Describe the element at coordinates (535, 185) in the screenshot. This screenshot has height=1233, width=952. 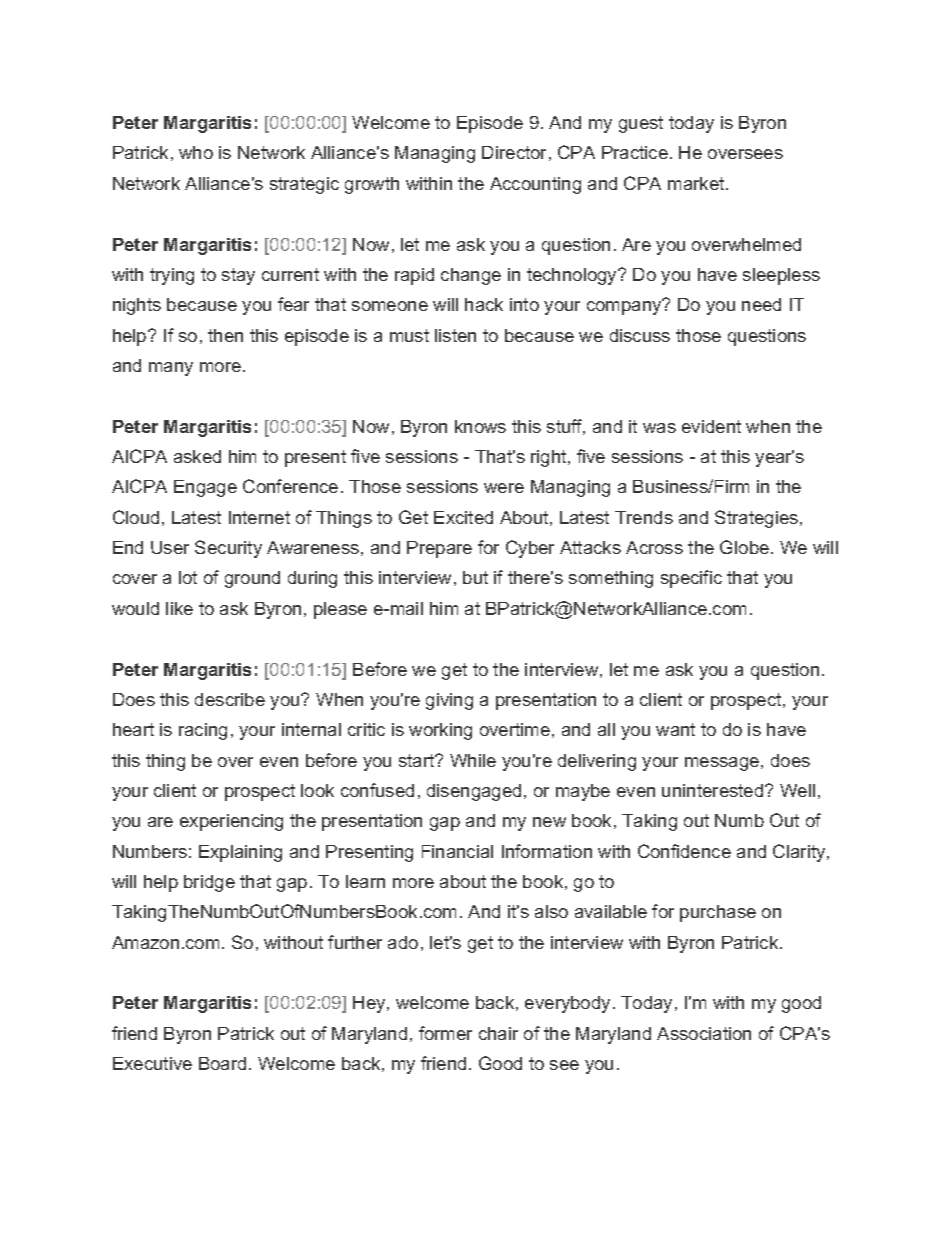
I see `Accounting` at that location.
